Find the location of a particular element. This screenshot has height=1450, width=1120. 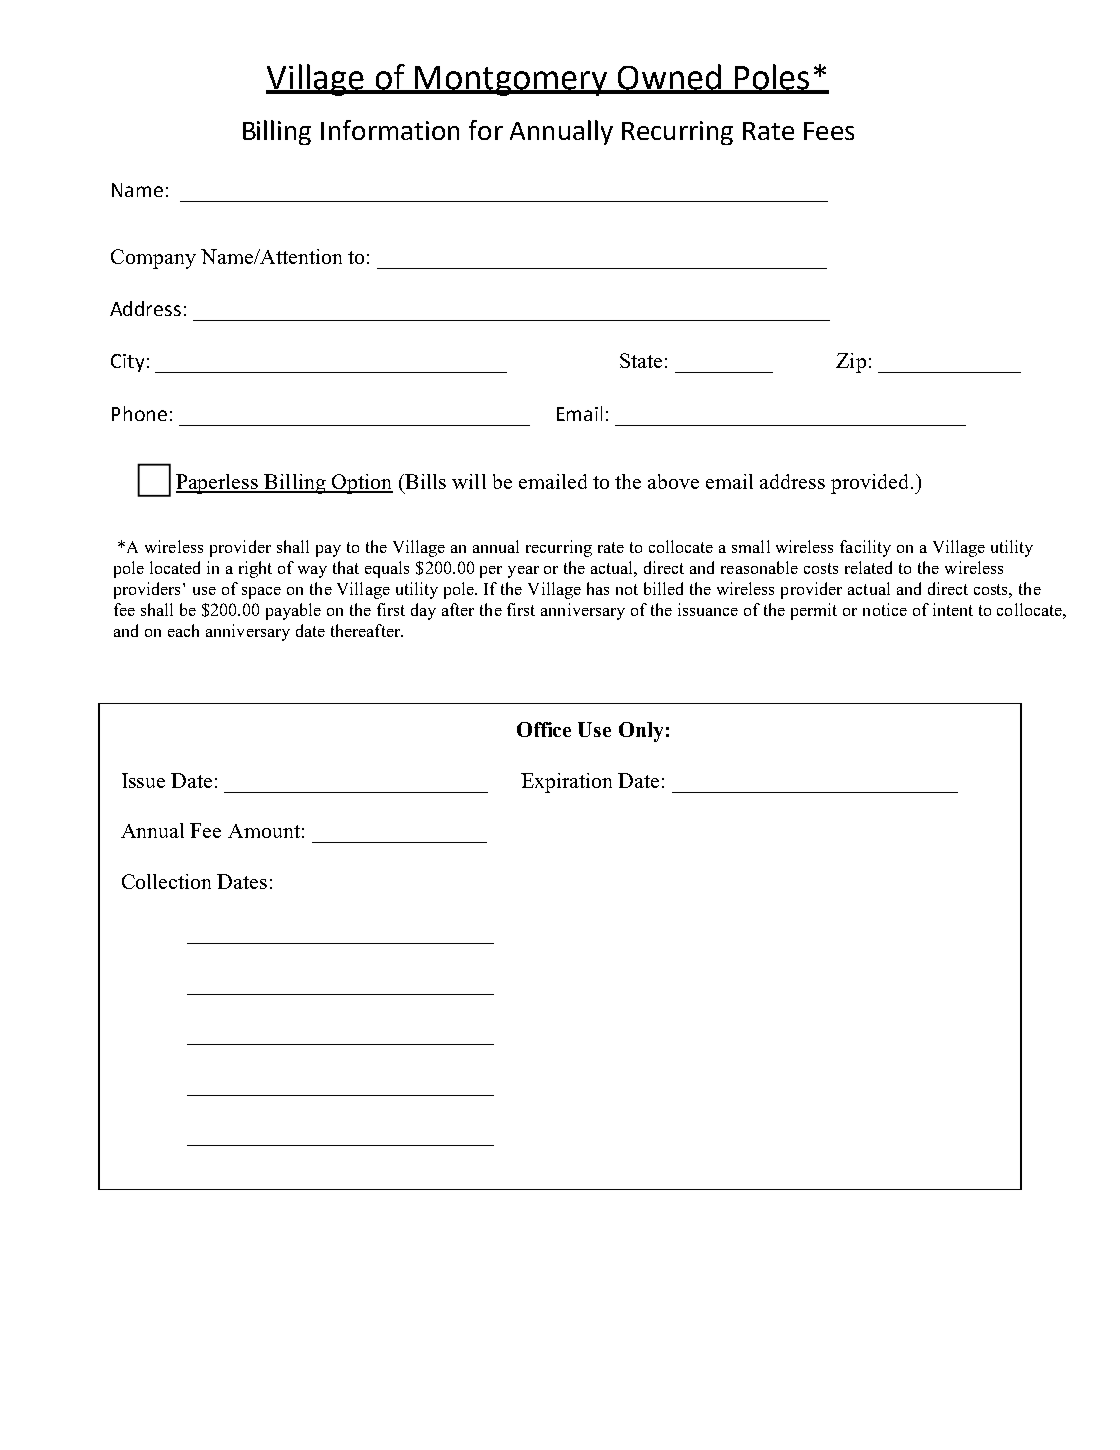

will is located at coordinates (469, 481).
